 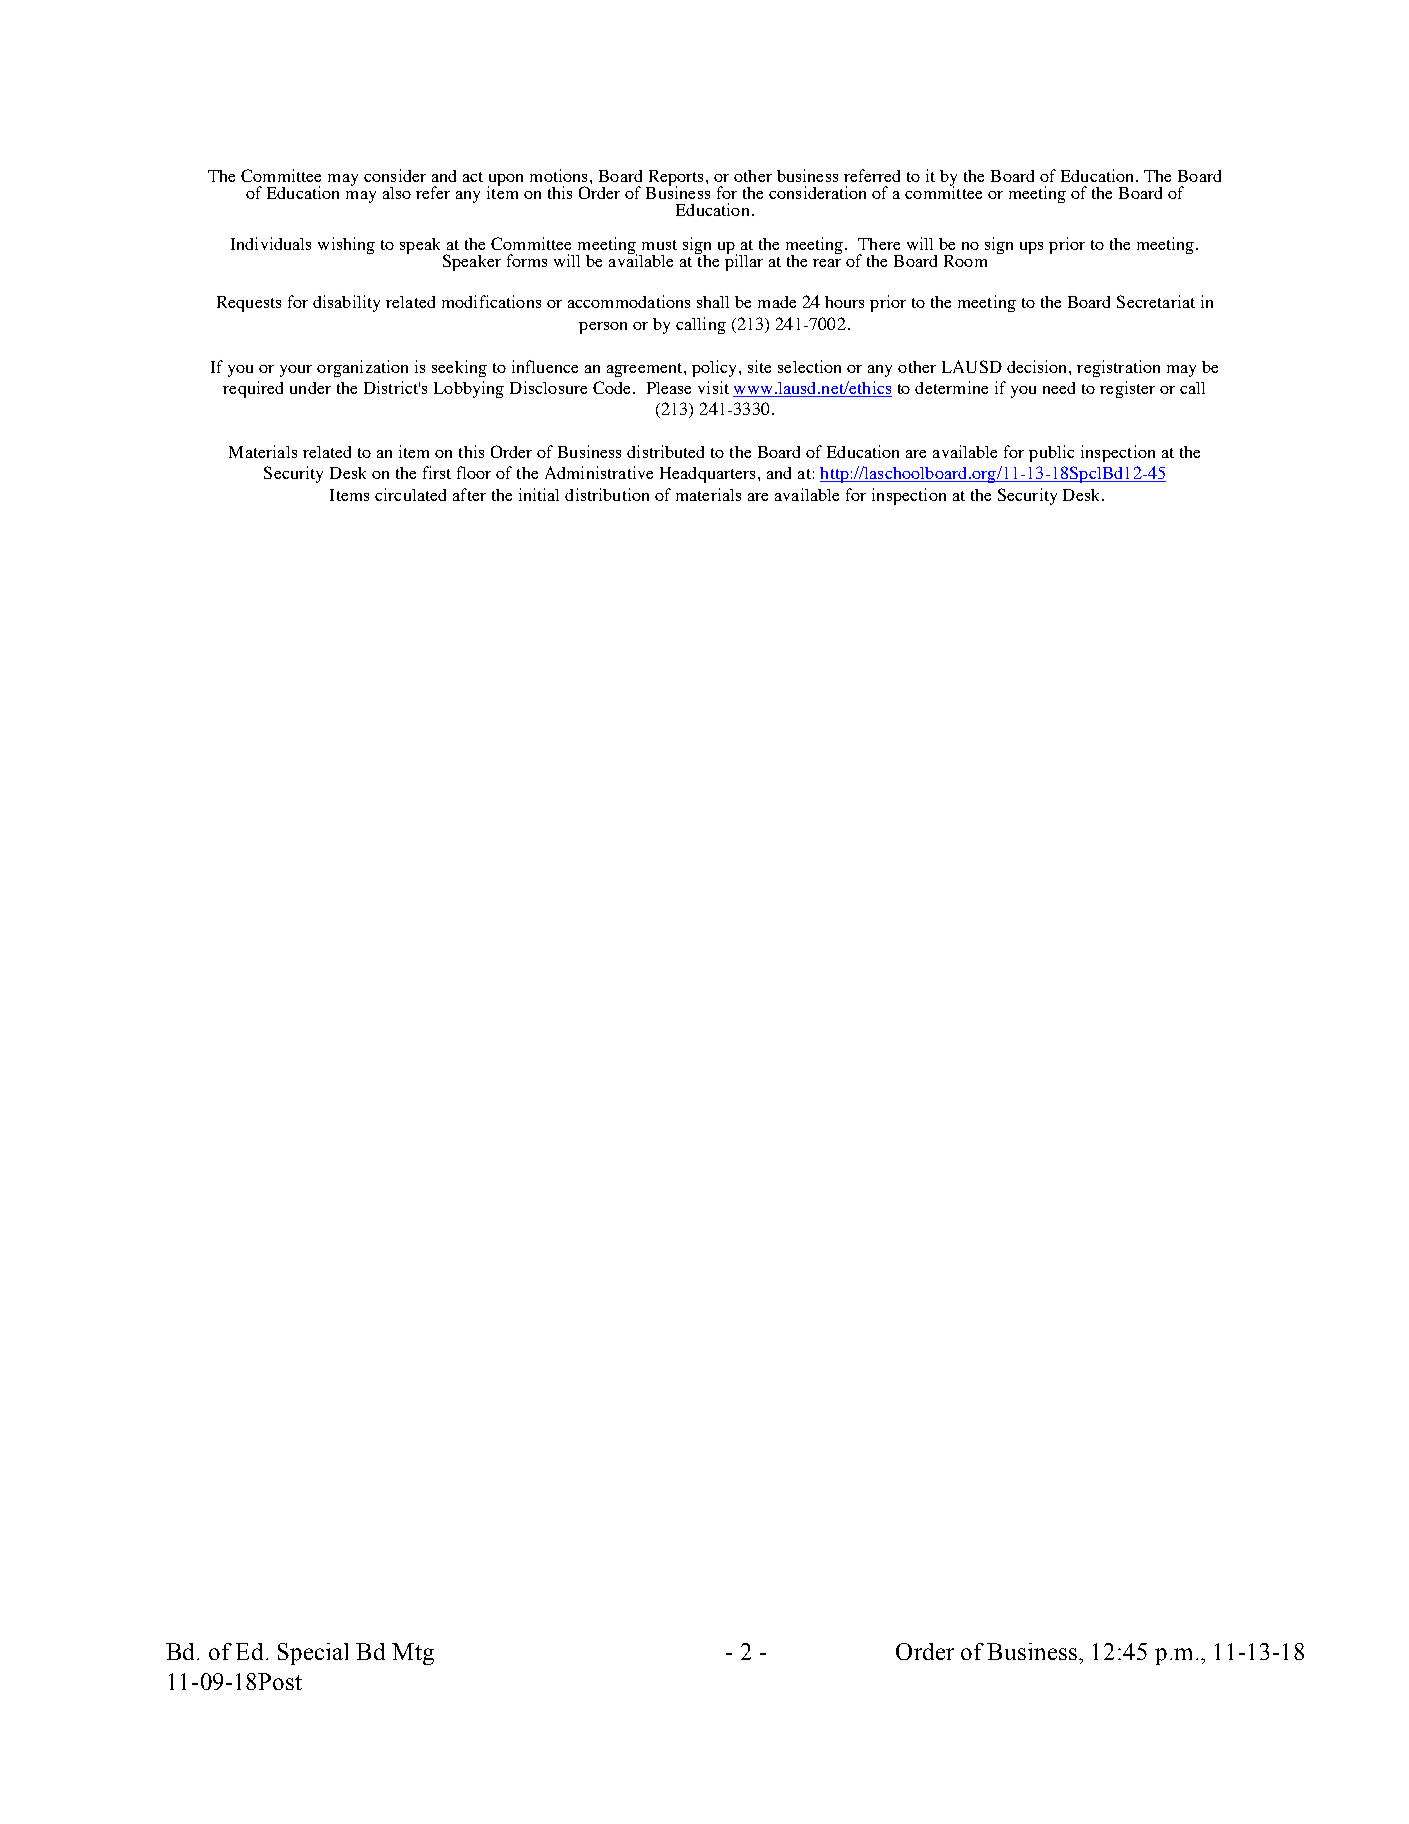 What do you see at coordinates (709, 475) in the screenshot?
I see `Headquarters` at bounding box center [709, 475].
